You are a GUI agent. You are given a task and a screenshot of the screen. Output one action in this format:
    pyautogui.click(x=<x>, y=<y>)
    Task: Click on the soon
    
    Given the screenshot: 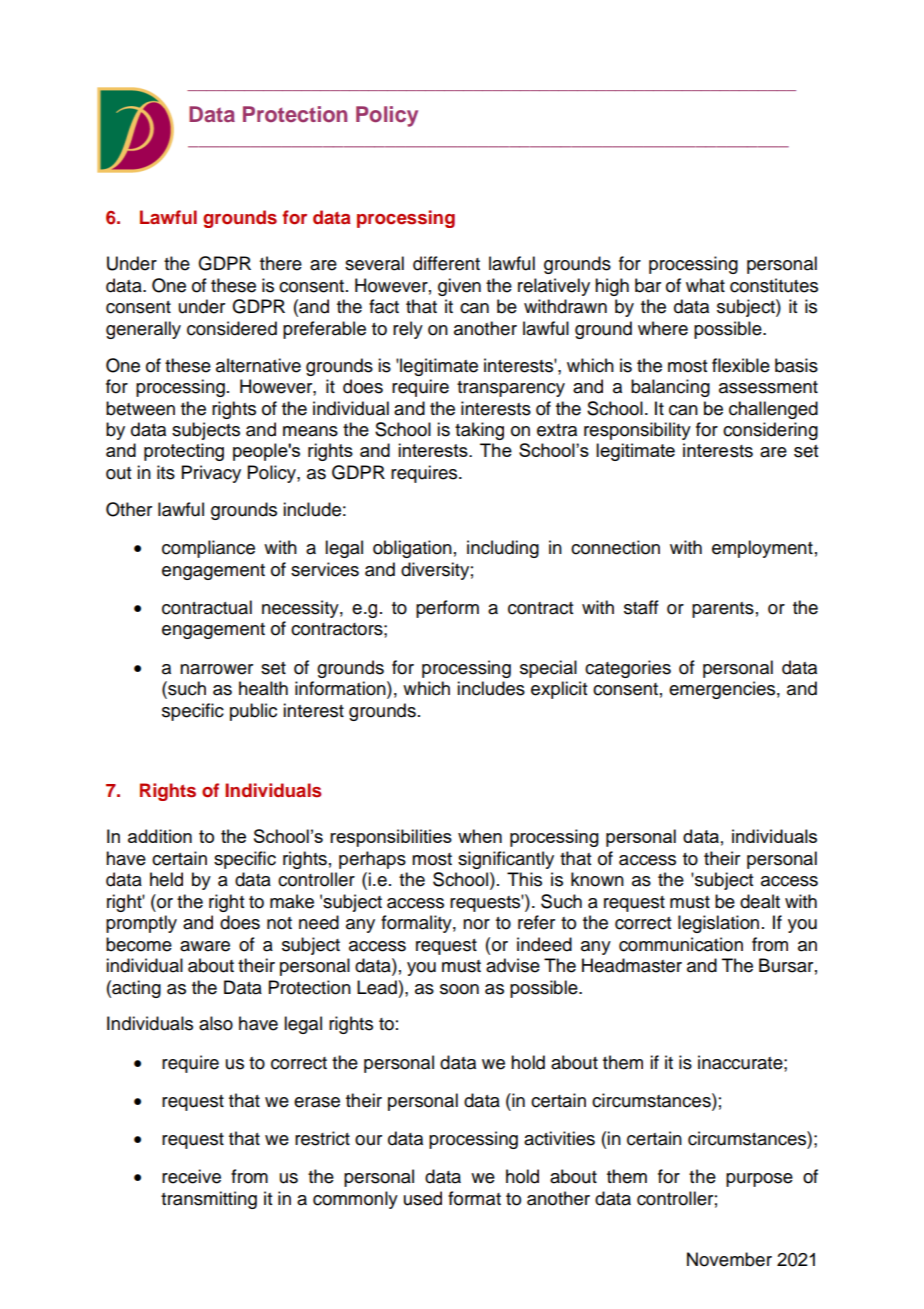 What is the action you would take?
    pyautogui.click(x=459, y=989)
